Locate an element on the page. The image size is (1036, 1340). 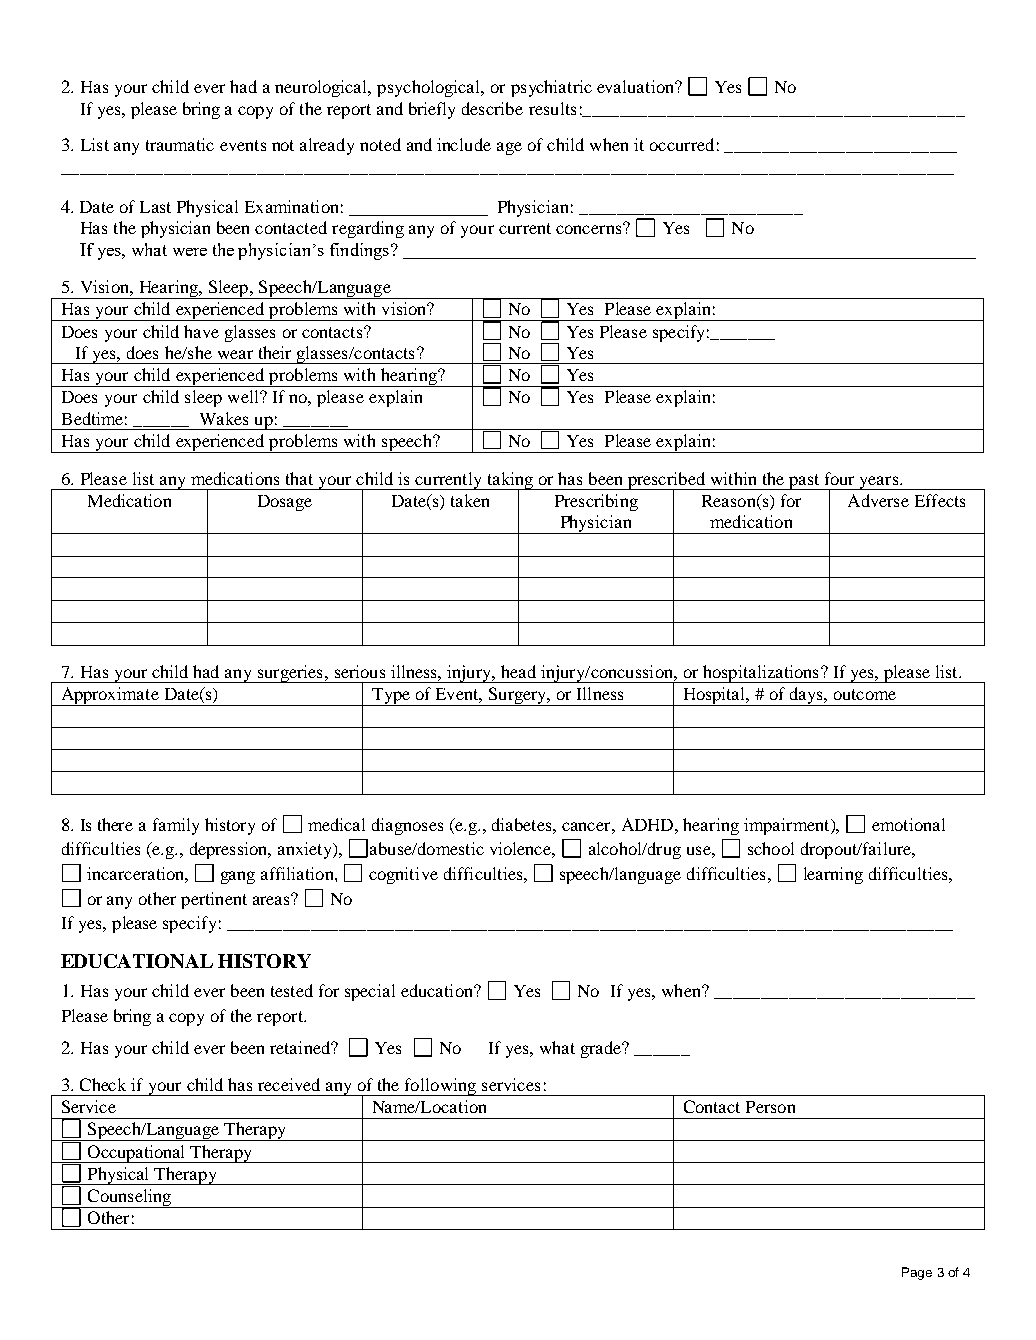
outcome is located at coordinates (865, 694).
